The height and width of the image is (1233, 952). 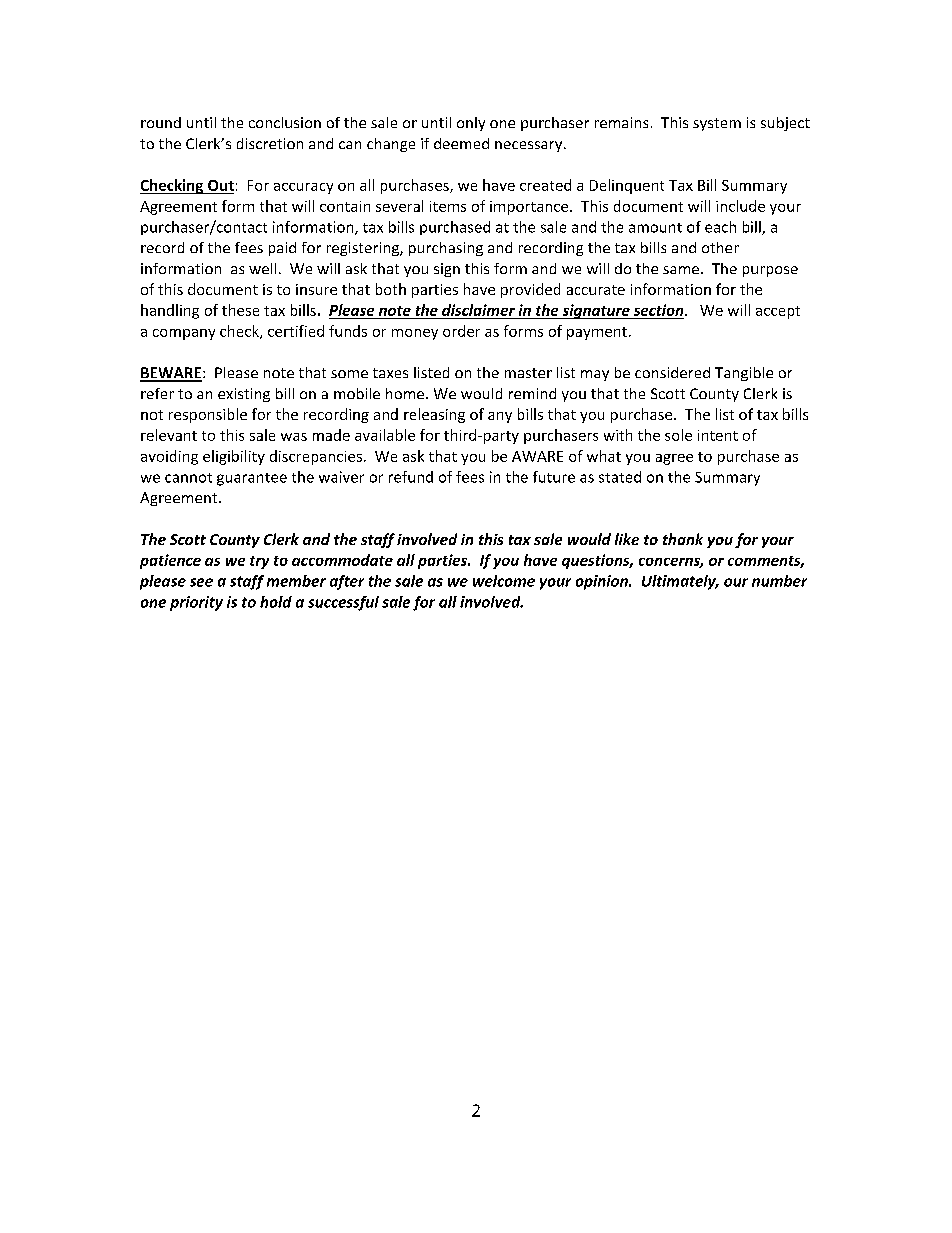 I want to click on BEWARE, so click(x=171, y=374).
